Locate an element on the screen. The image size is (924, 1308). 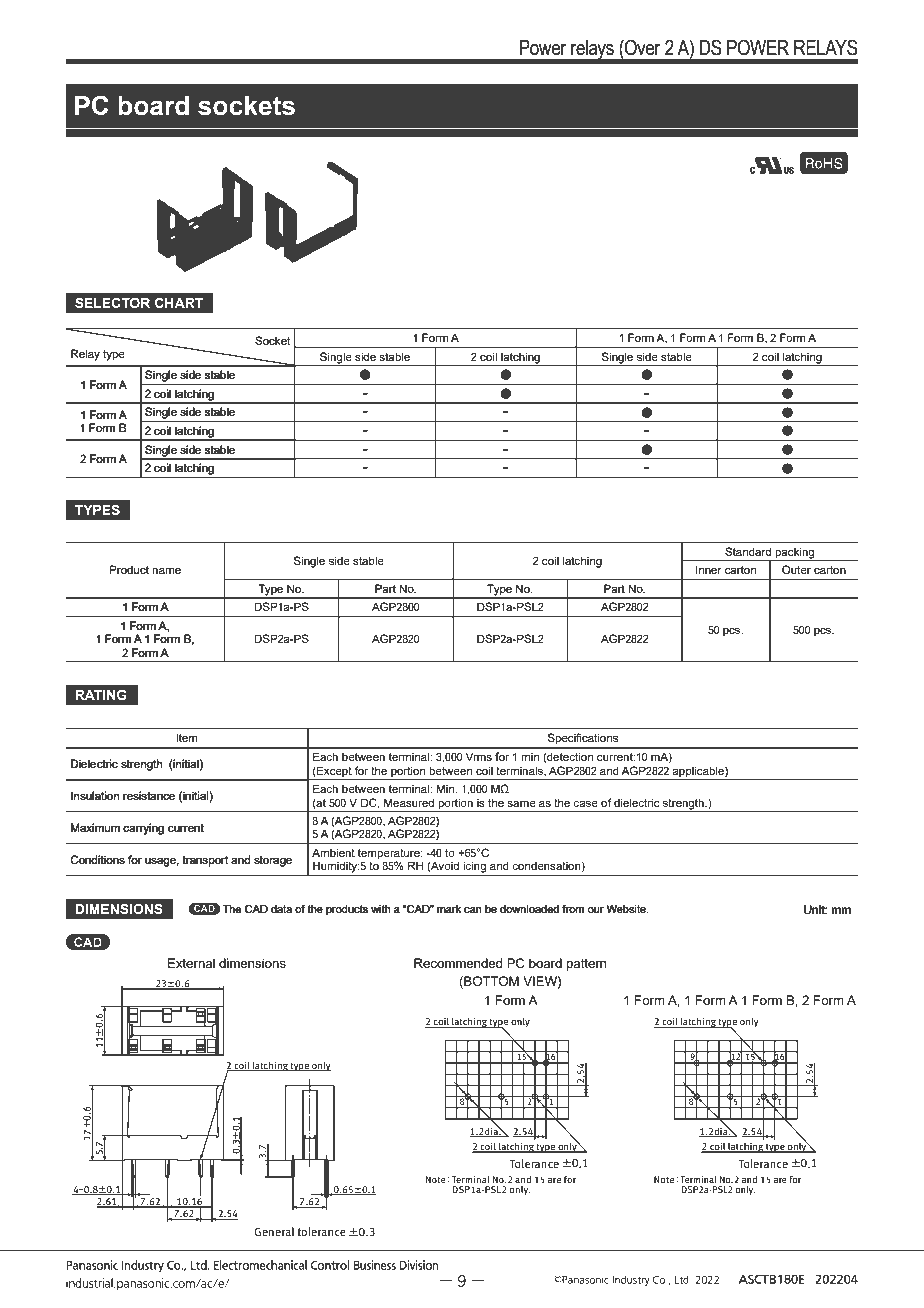
name is located at coordinates (166, 571).
